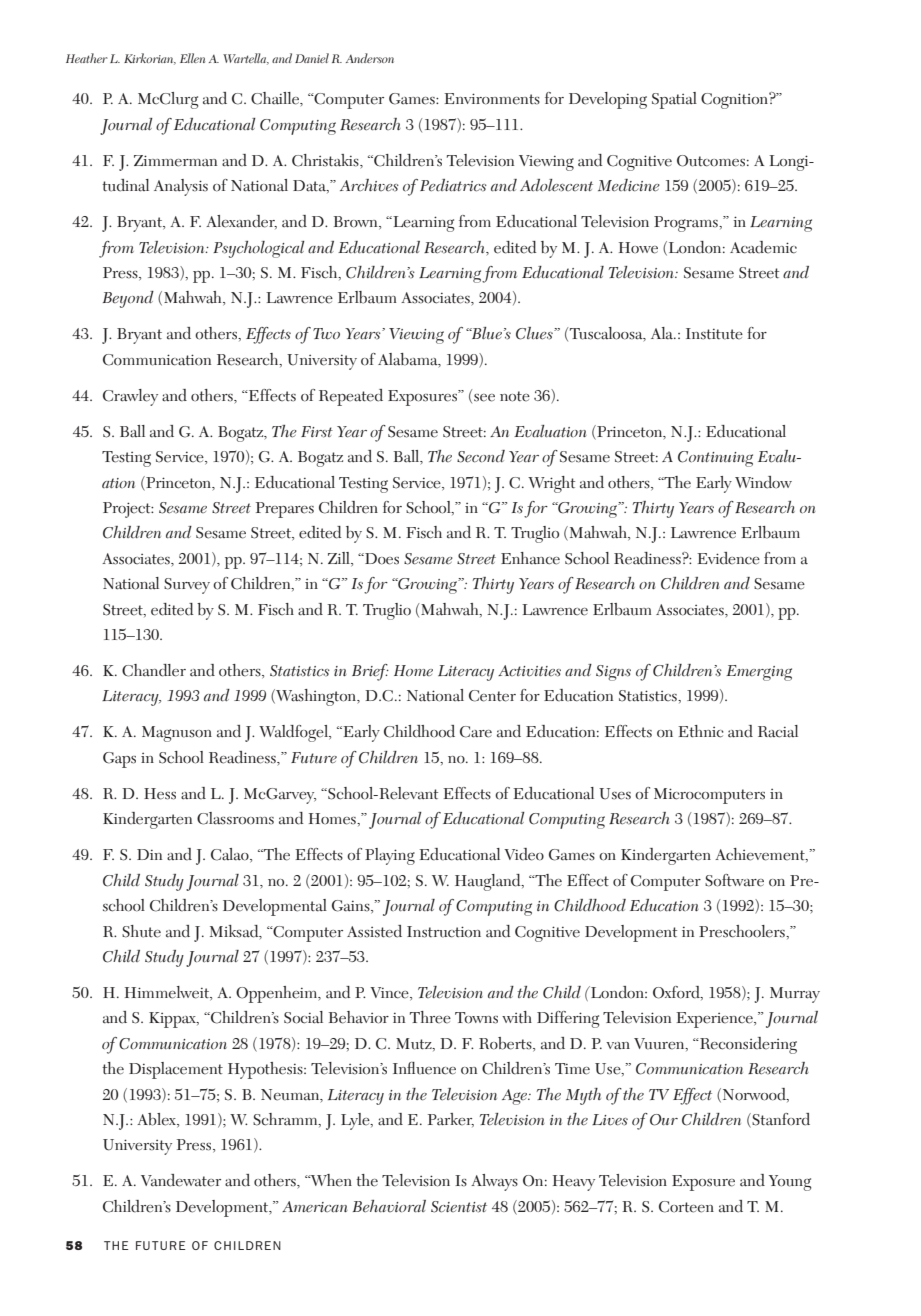 The image size is (921, 1316). Describe the element at coordinates (192, 58) in the screenshot. I see `Ellen` at that location.
